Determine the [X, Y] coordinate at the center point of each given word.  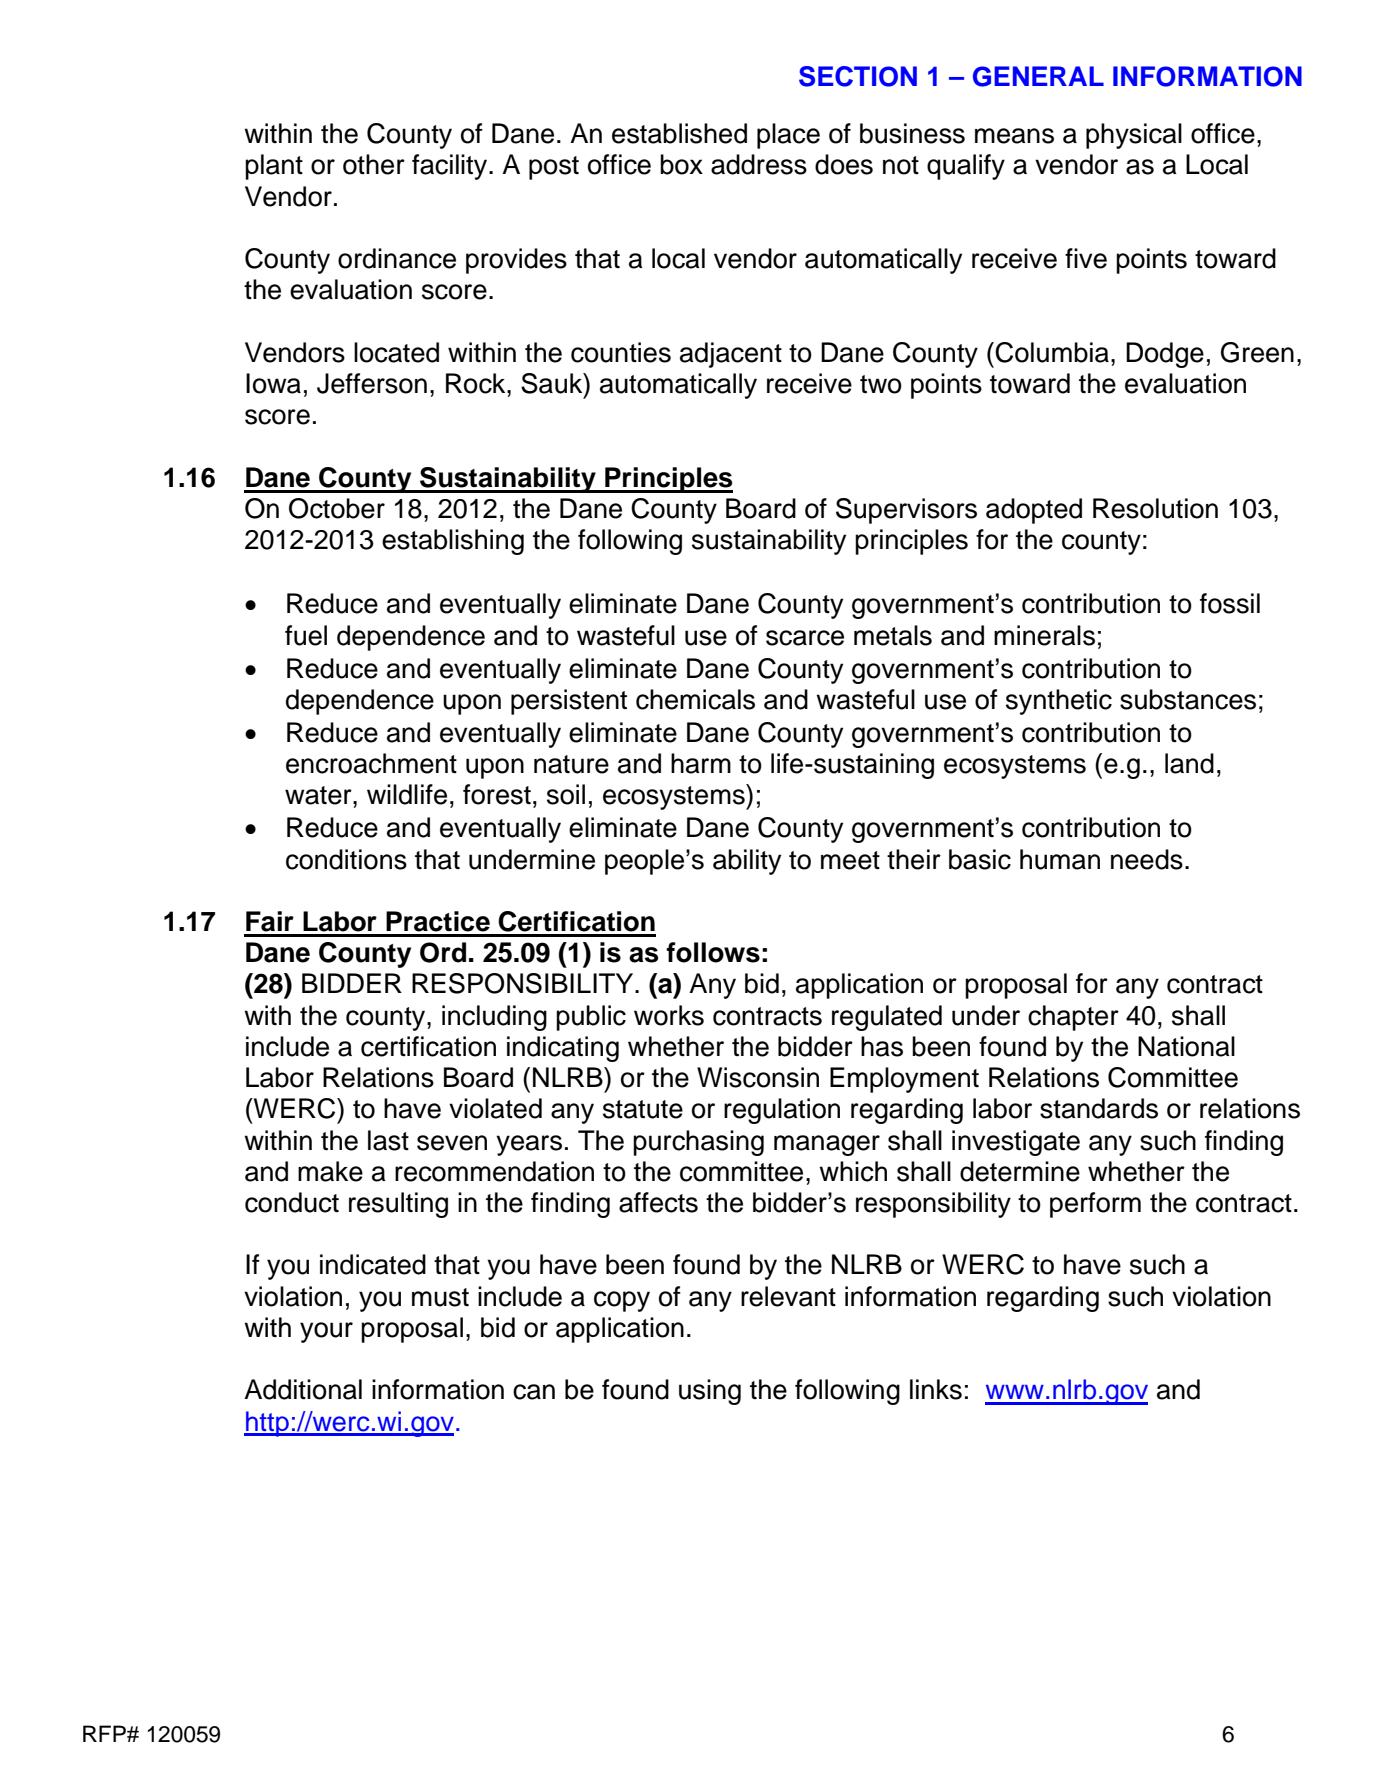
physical [1134, 136]
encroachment [371, 763]
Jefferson [372, 383]
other [374, 164]
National [1186, 1046]
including [494, 1018]
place [788, 136]
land [1189, 763]
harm [701, 763]
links [936, 1389]
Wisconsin [758, 1077]
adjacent [731, 355]
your [326, 1332]
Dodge [1165, 355]
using [710, 1392]
